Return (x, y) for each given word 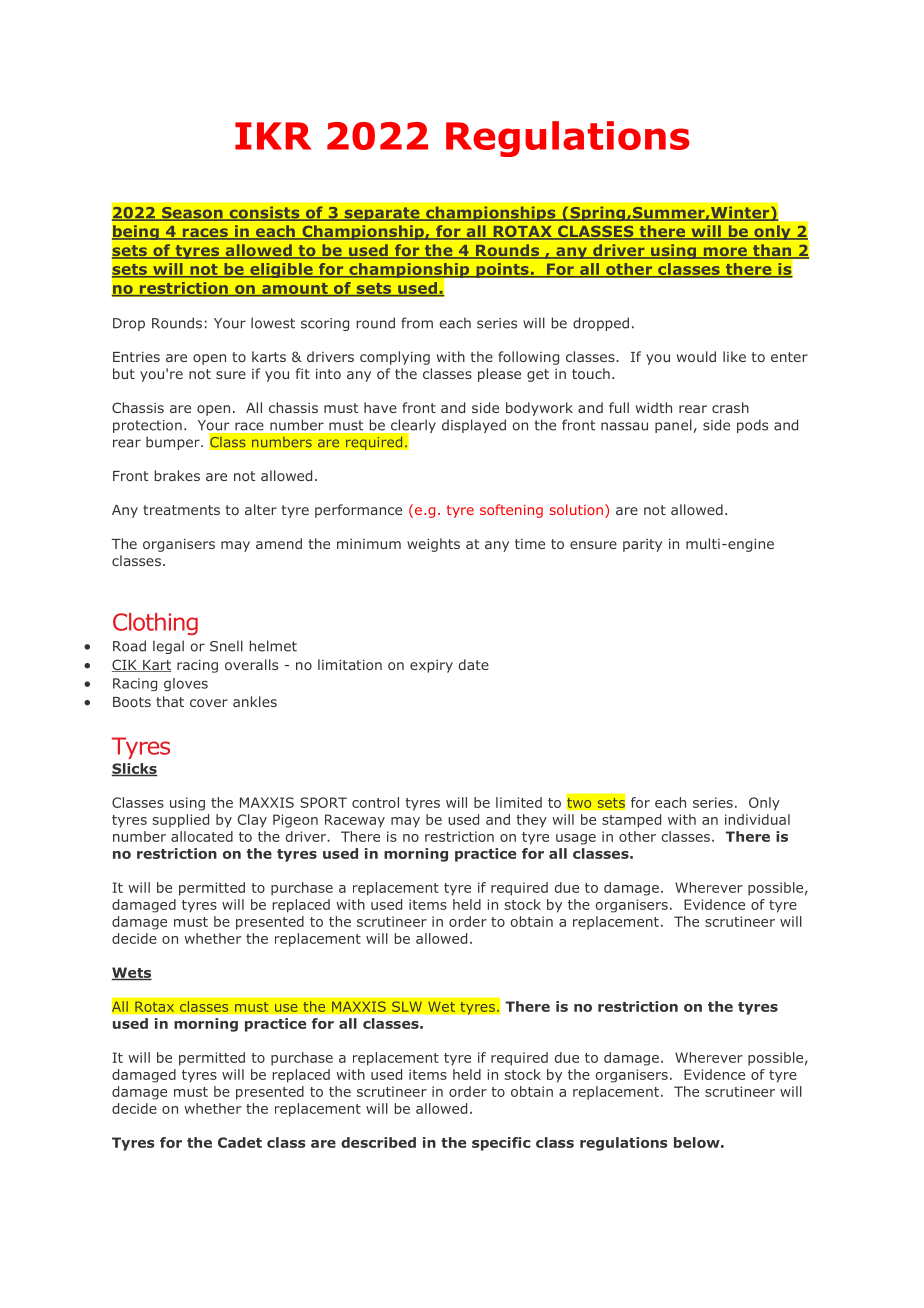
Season (192, 214)
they (531, 821)
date (474, 664)
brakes (177, 475)
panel (673, 426)
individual (757, 819)
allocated (202, 836)
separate (382, 214)
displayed (474, 426)
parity (642, 545)
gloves (186, 684)
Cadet (240, 1142)
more (725, 253)
